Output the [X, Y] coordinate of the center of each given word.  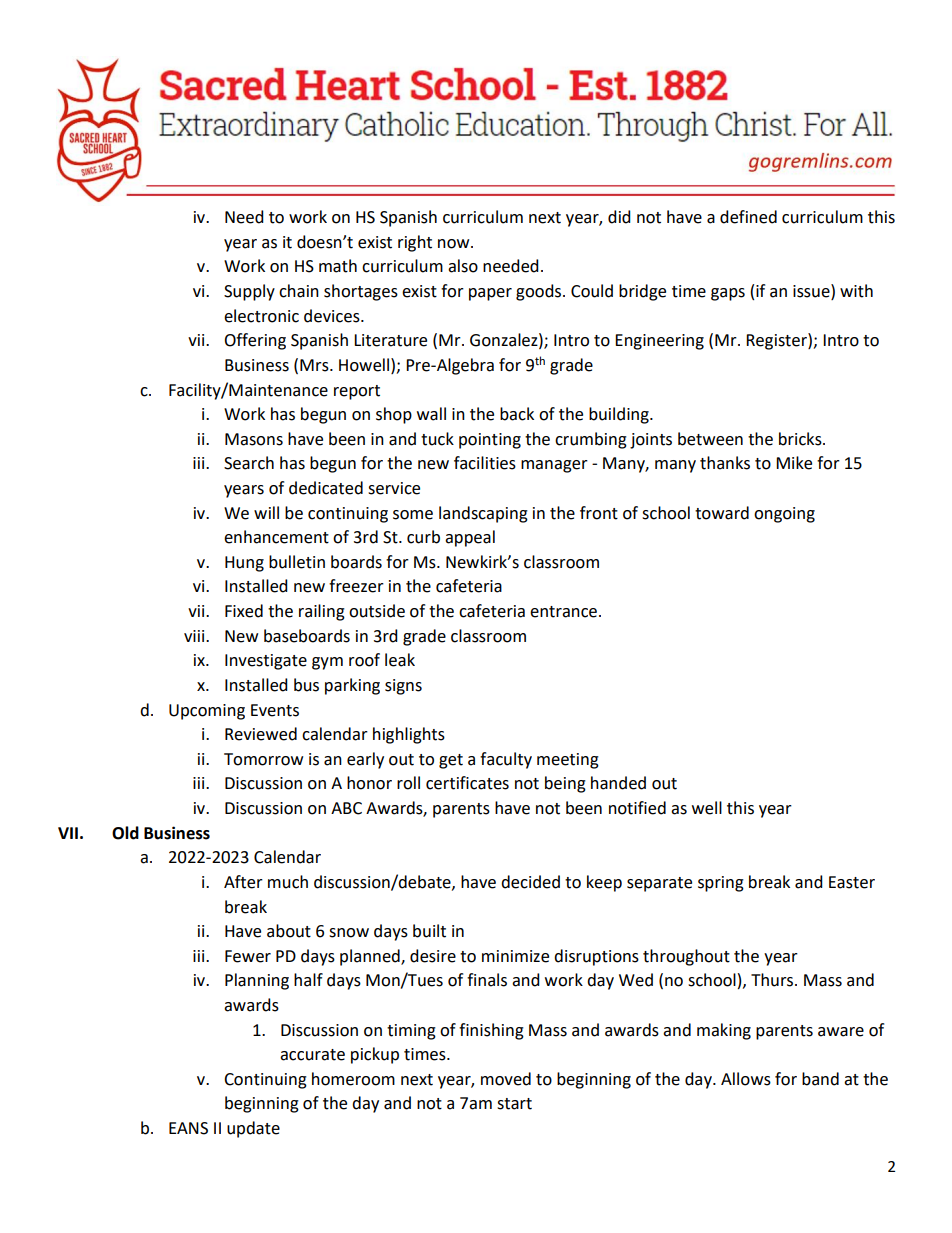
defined [748, 217]
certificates [467, 783]
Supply [249, 292]
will [266, 512]
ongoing [784, 515]
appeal [470, 538]
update [253, 1129]
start [514, 1104]
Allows [746, 1079]
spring [721, 884]
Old [125, 833]
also [463, 266]
